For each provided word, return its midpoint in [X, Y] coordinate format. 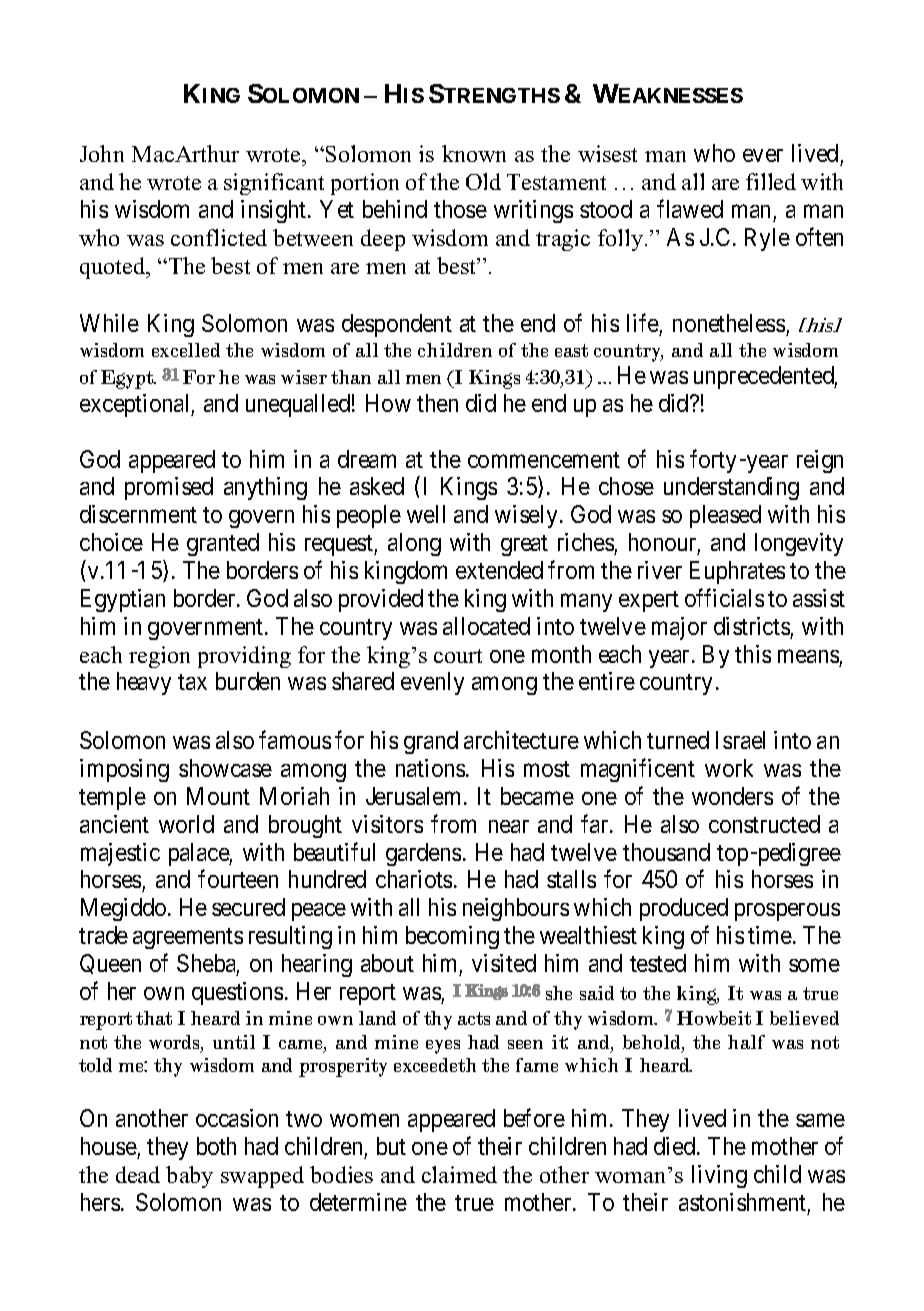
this [753, 654]
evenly [432, 683]
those [460, 209]
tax [192, 682]
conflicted [219, 237]
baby [189, 1177]
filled [771, 181]
